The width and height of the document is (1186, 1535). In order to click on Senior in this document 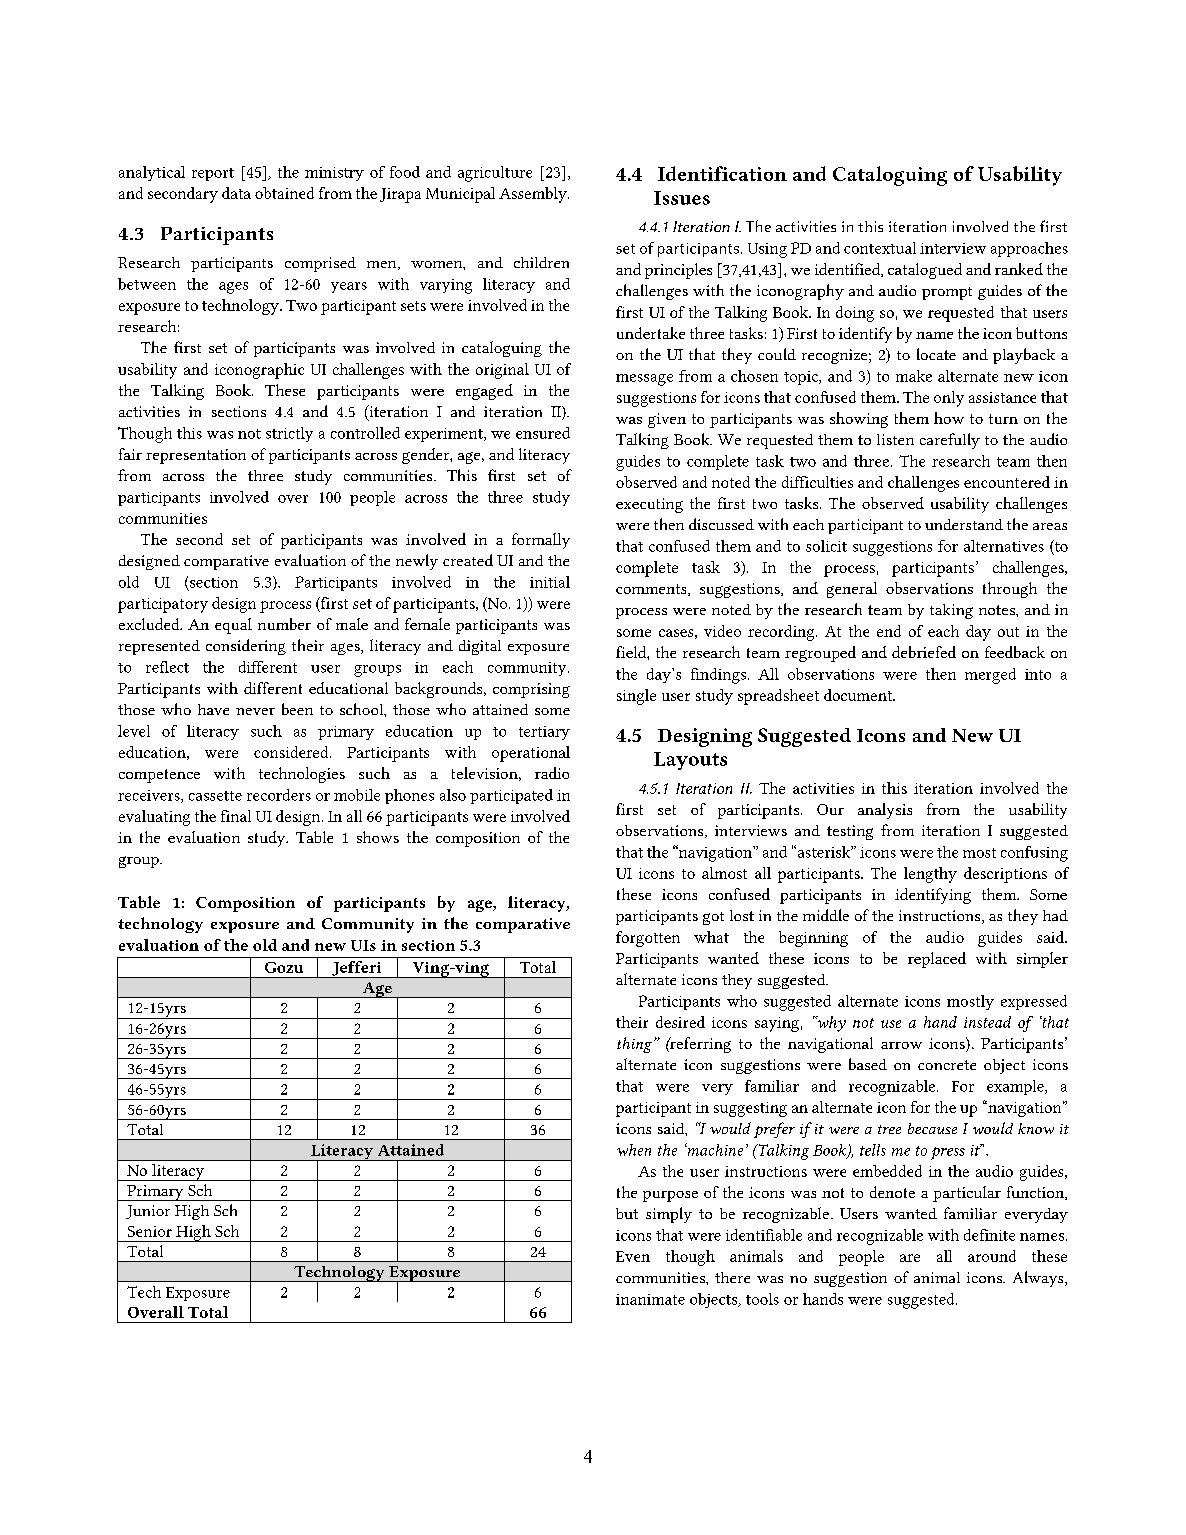, I will do `click(150, 1231)`.
